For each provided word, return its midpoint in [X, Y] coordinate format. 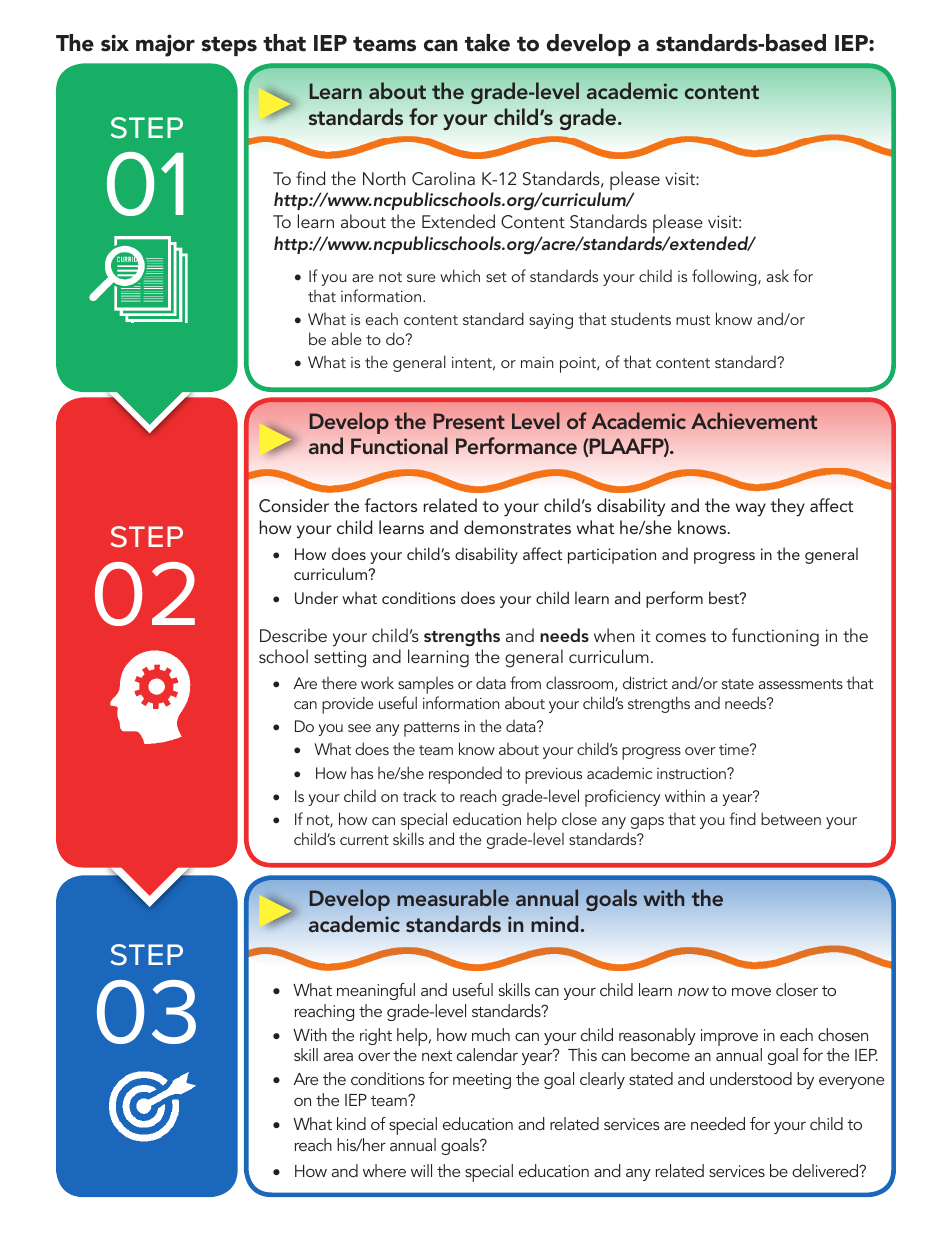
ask [778, 276]
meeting [482, 1081]
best [725, 597]
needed [718, 1123]
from [525, 682]
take [487, 43]
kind [351, 1123]
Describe [293, 635]
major [165, 45]
